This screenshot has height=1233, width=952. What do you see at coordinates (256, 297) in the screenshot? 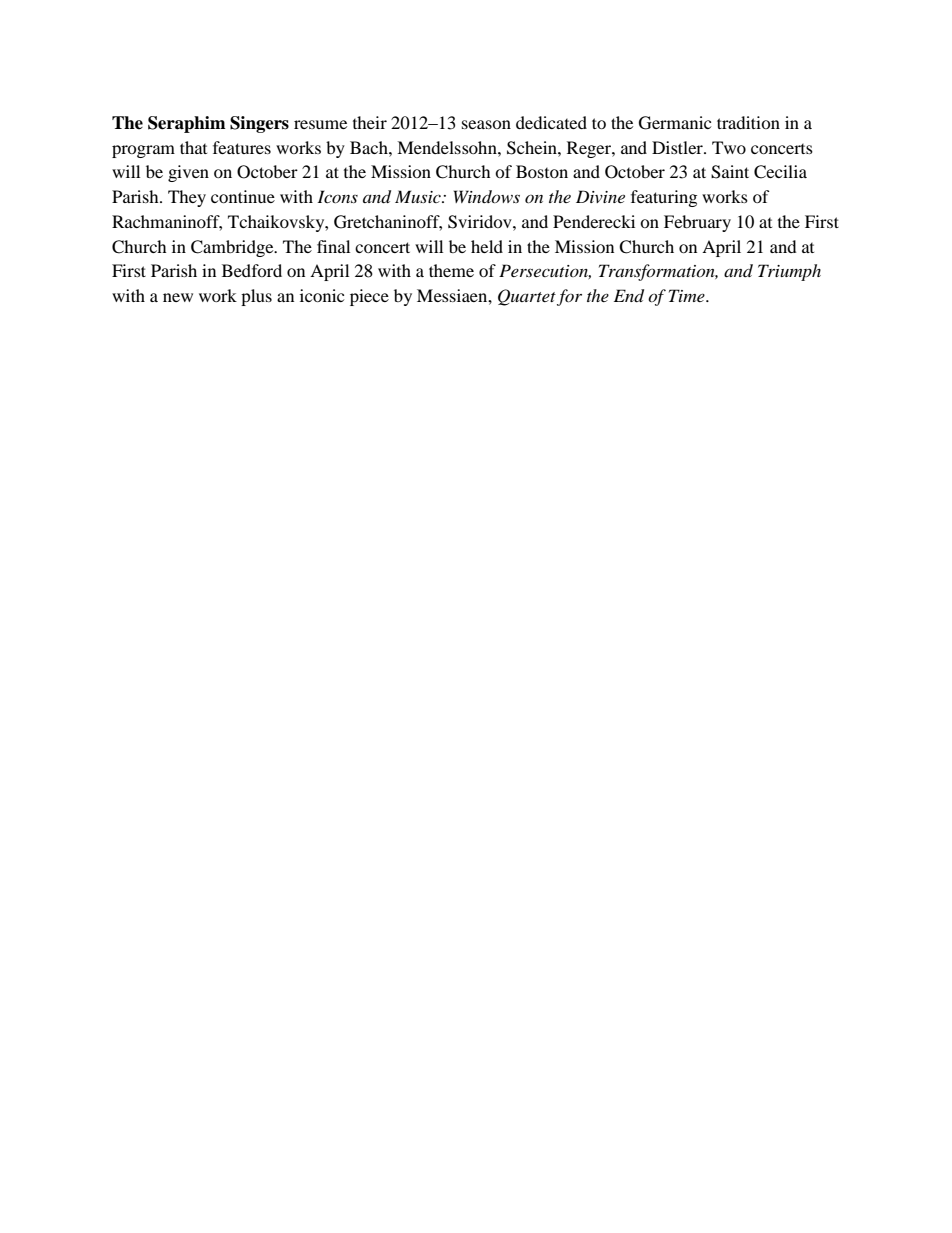
I see `plus` at bounding box center [256, 297].
